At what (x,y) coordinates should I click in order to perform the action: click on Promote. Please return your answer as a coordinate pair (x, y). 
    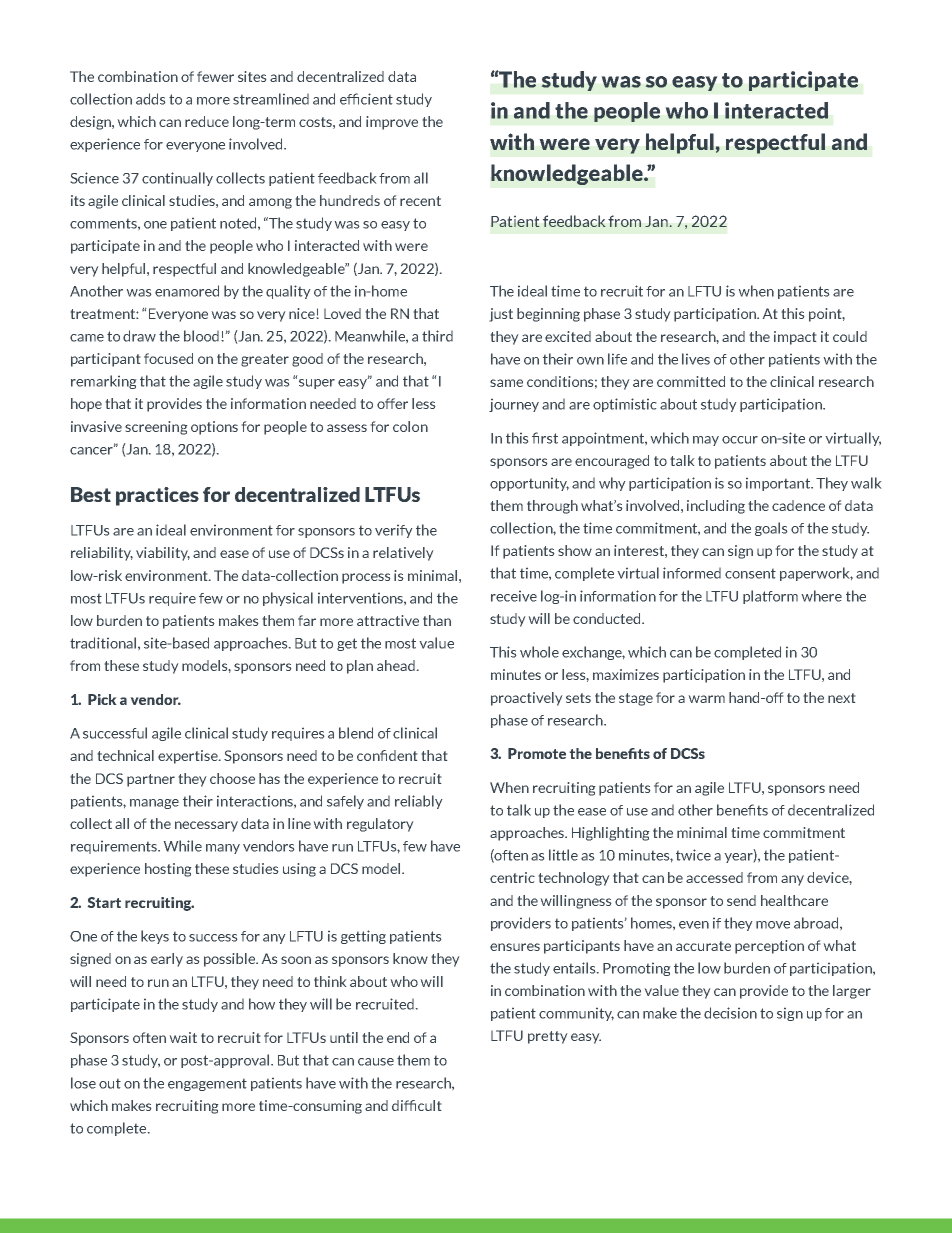
    Looking at the image, I should click on (537, 753).
